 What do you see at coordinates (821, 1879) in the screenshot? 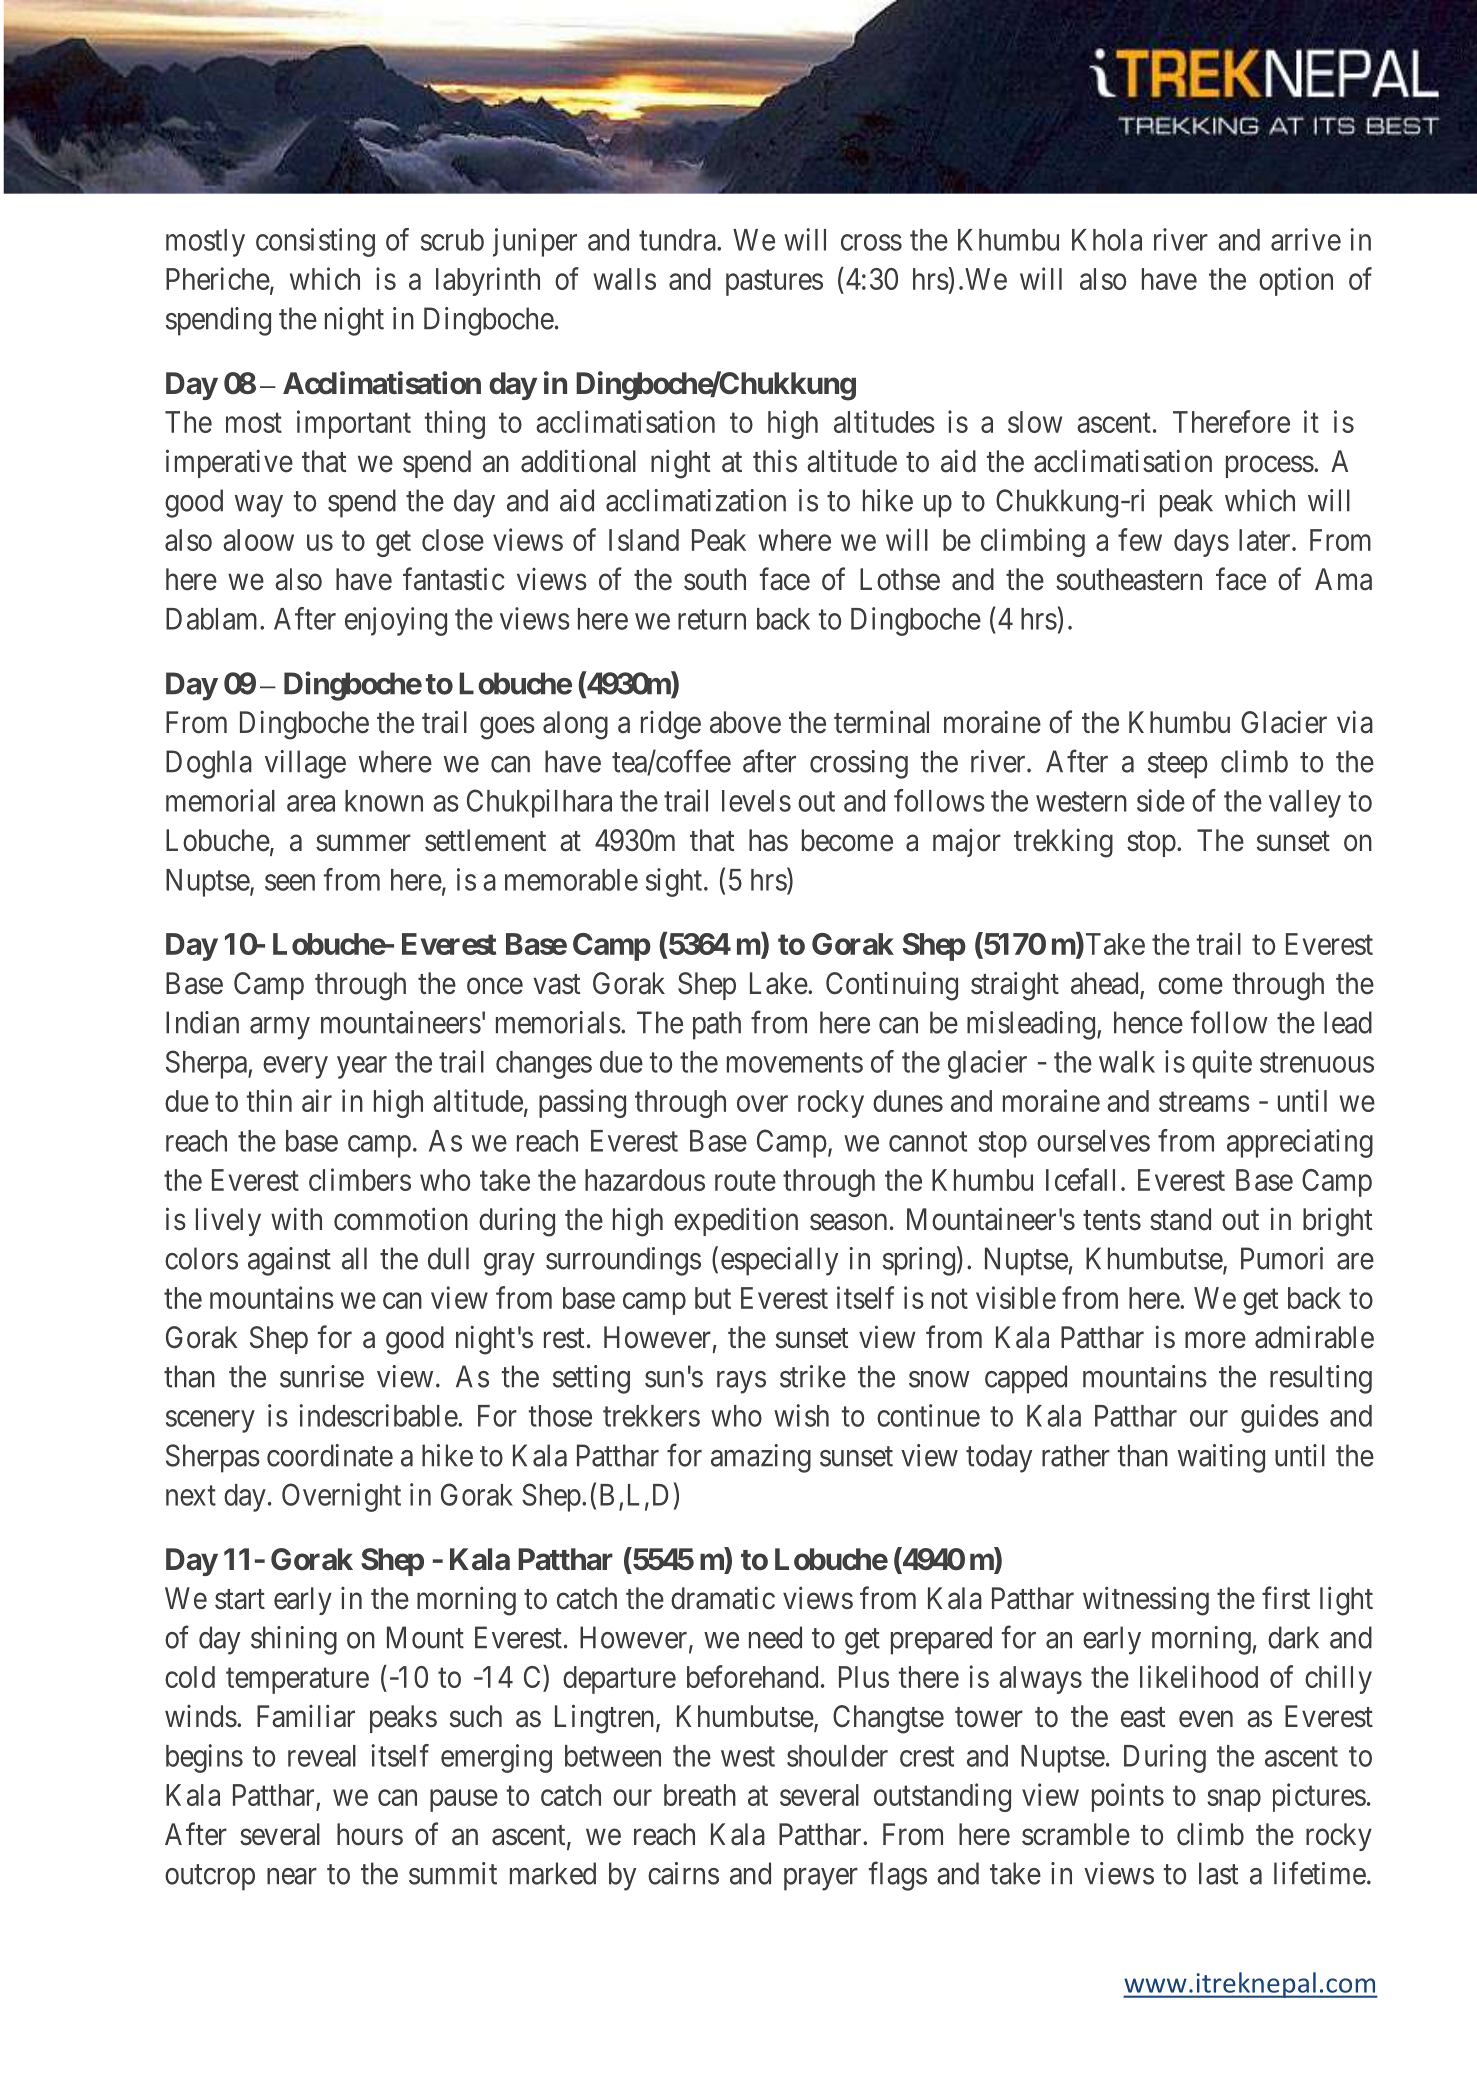
I see `prayer` at bounding box center [821, 1879].
